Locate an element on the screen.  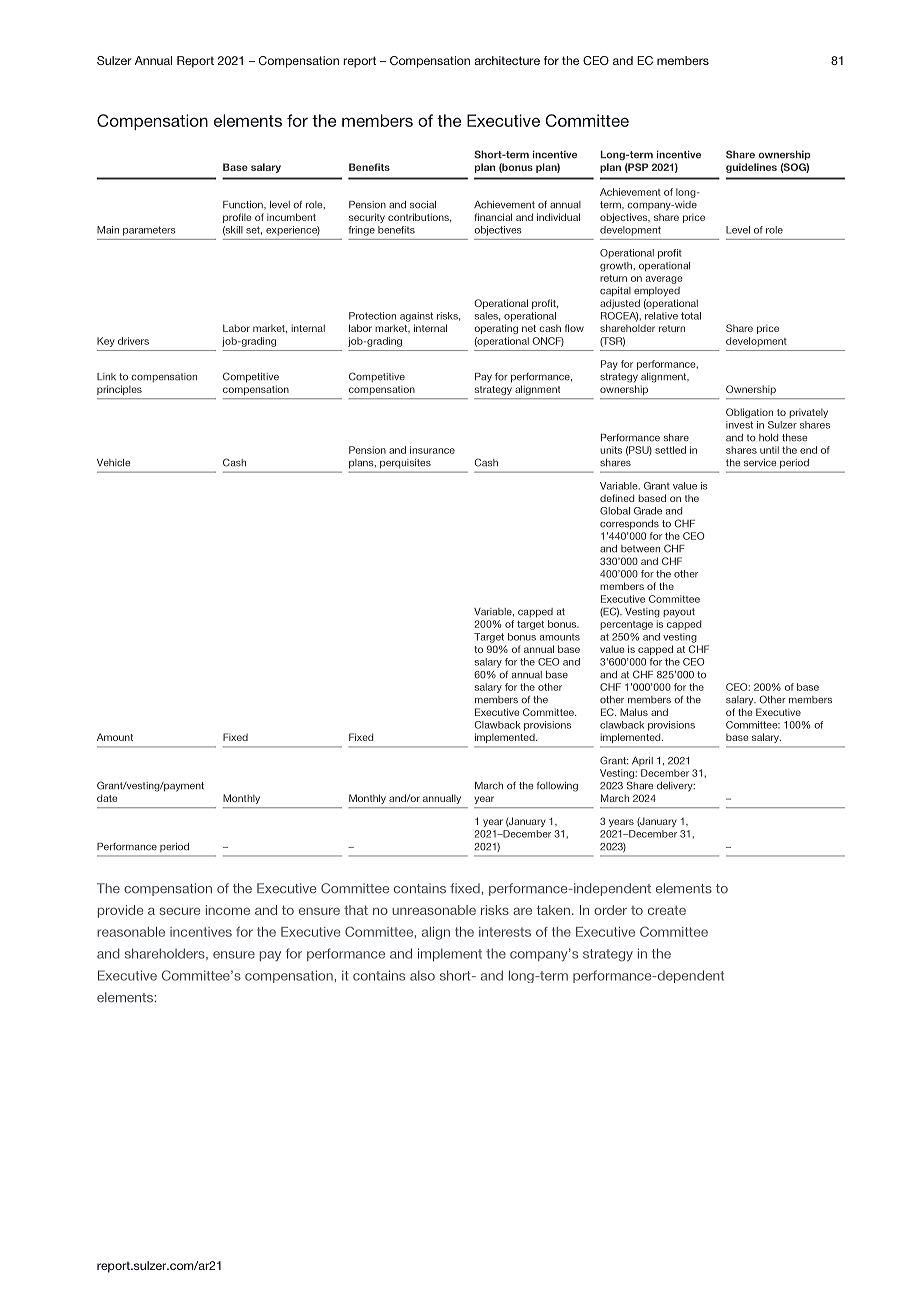
date is located at coordinates (107, 798).
